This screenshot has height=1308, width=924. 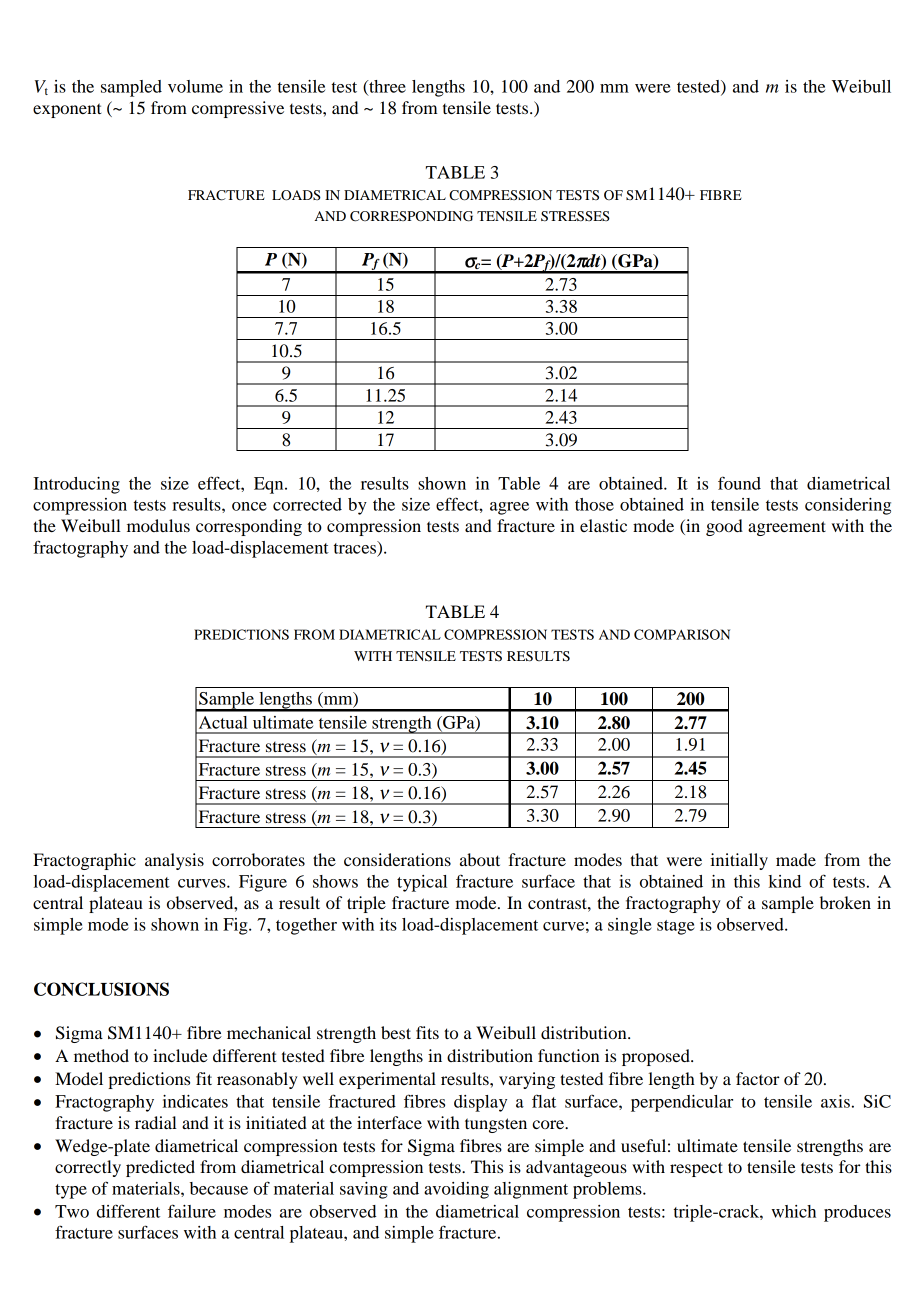 I want to click on predicted, so click(x=160, y=1168).
